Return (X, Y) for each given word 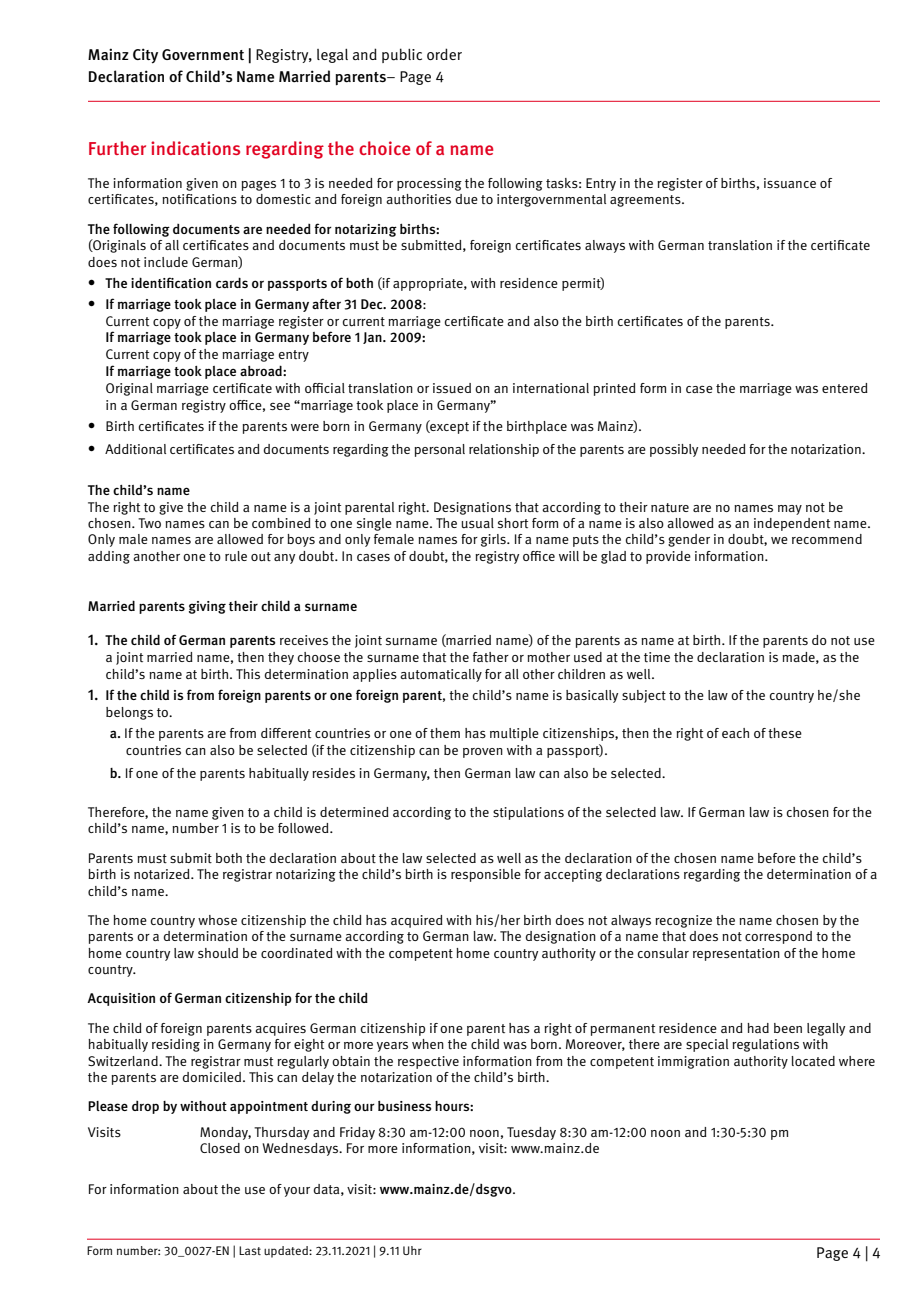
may (790, 510)
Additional (135, 449)
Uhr (412, 1250)
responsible (486, 875)
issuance (790, 183)
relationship (504, 450)
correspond (778, 937)
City (145, 56)
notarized (163, 874)
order (444, 54)
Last (250, 1250)
